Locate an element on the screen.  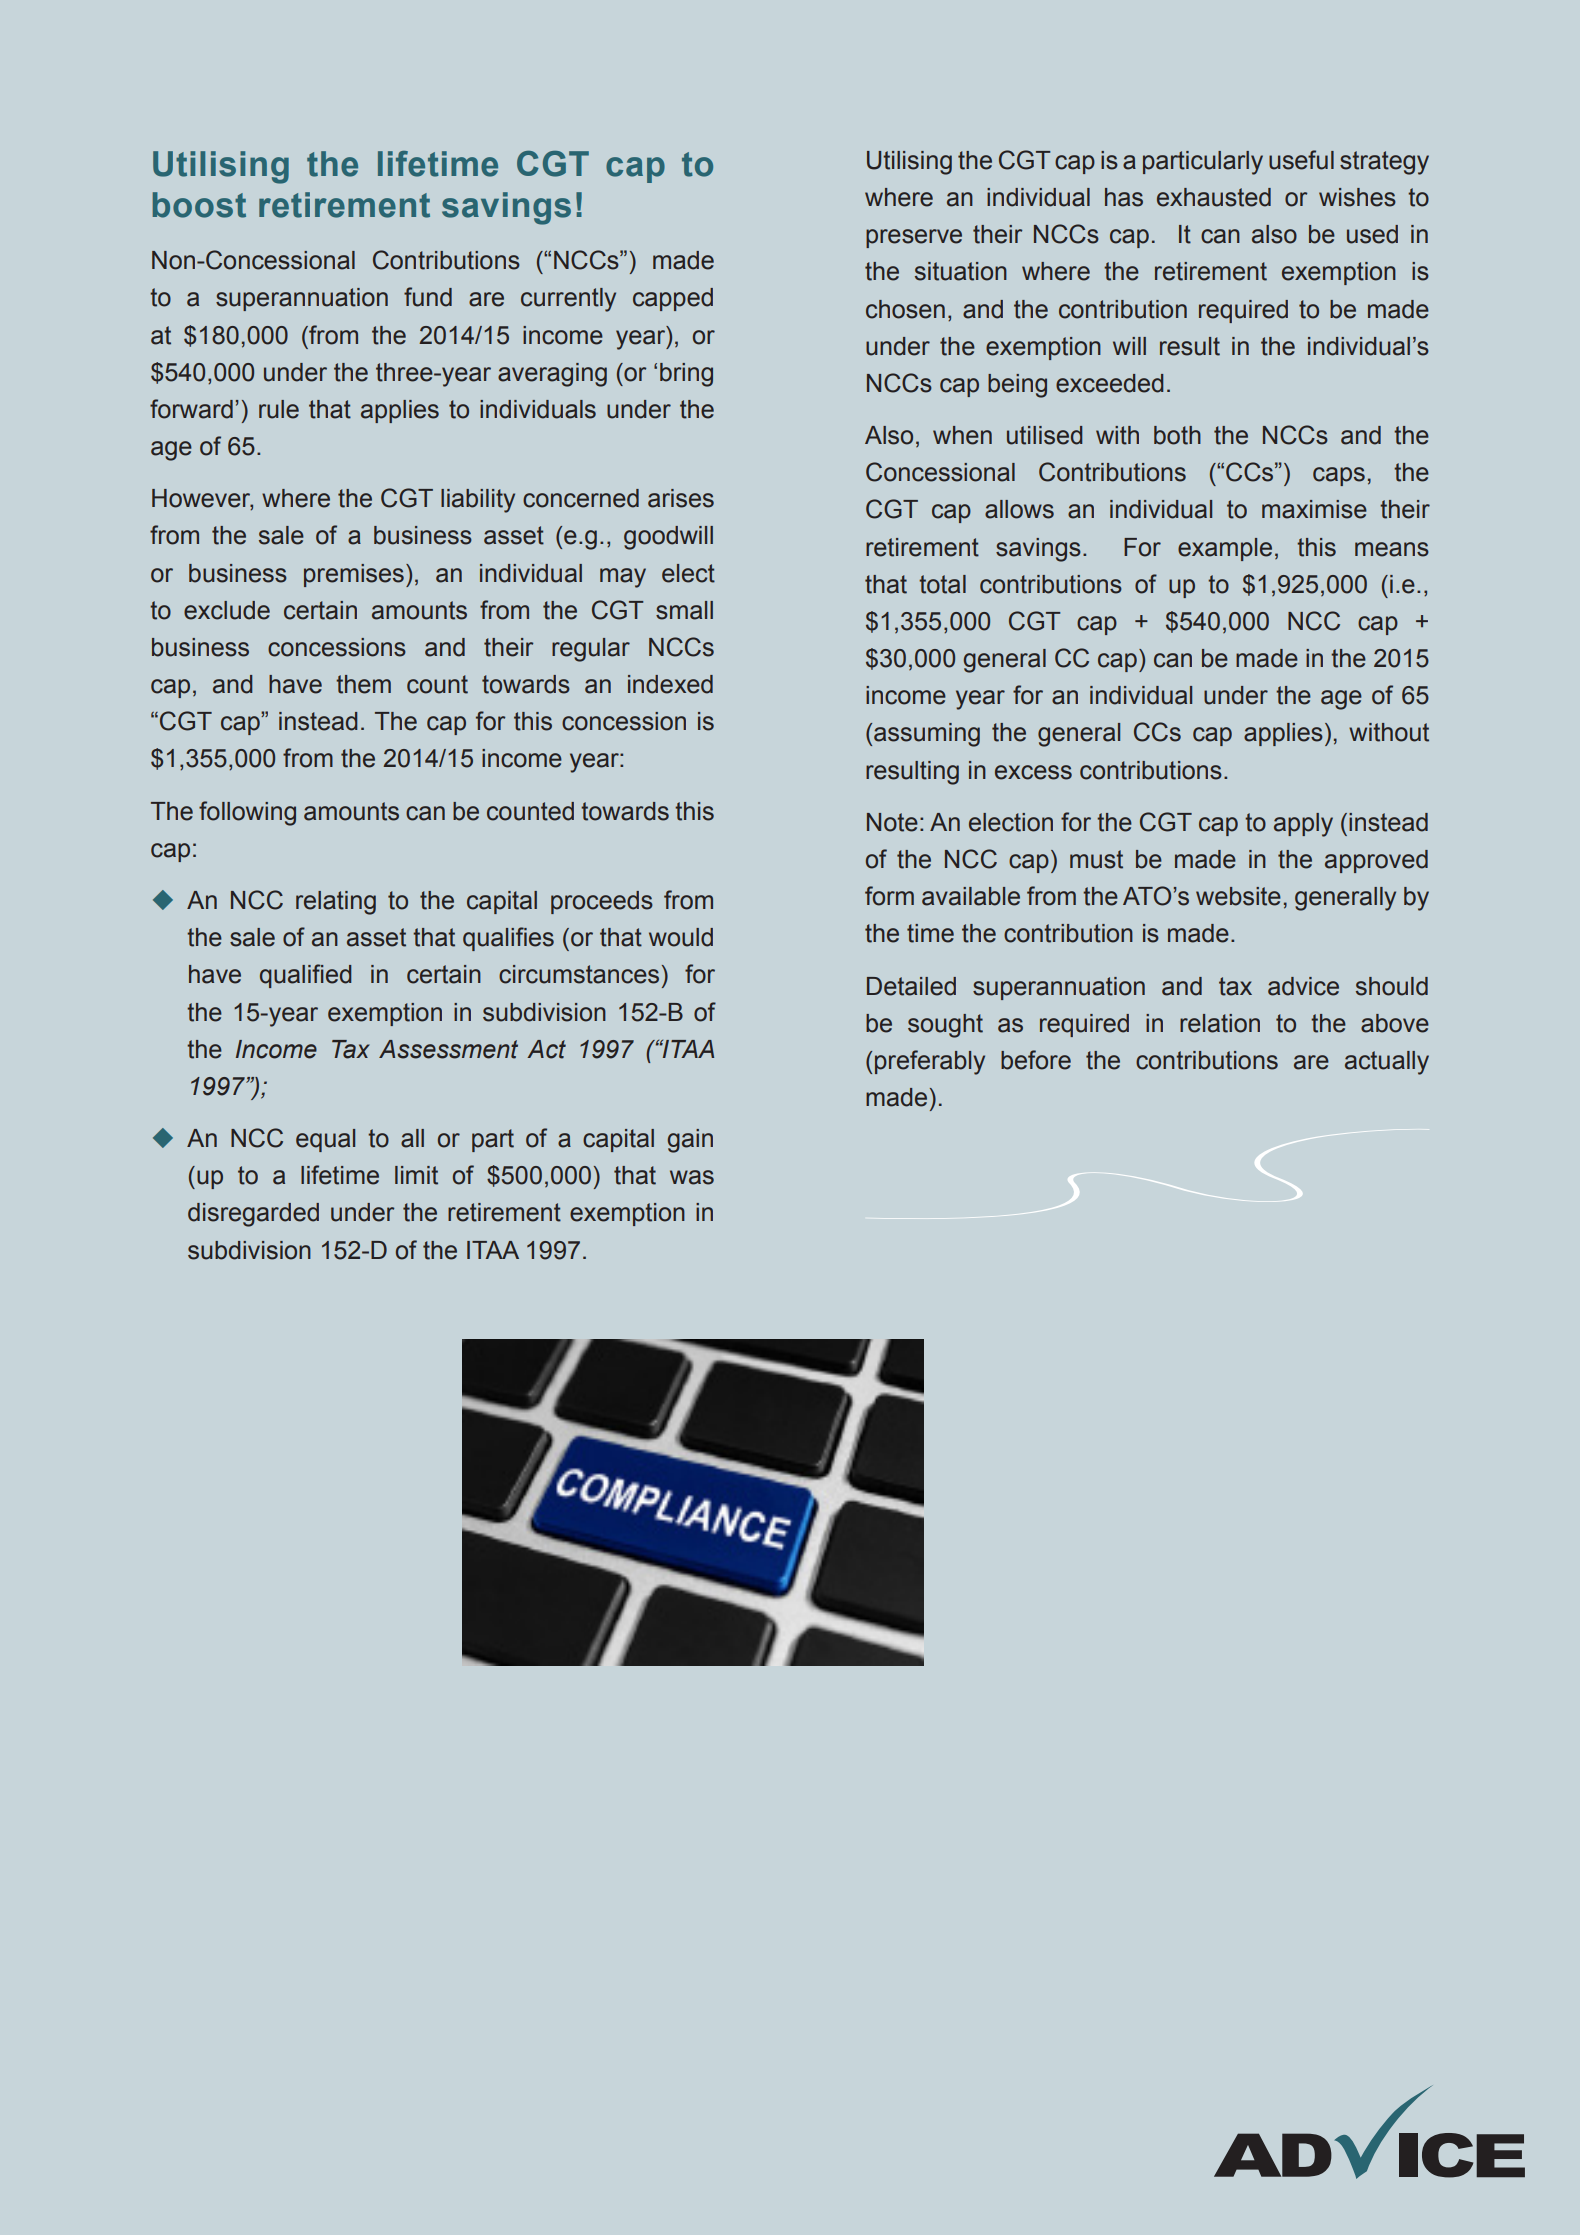
boost is located at coordinates (199, 205).
